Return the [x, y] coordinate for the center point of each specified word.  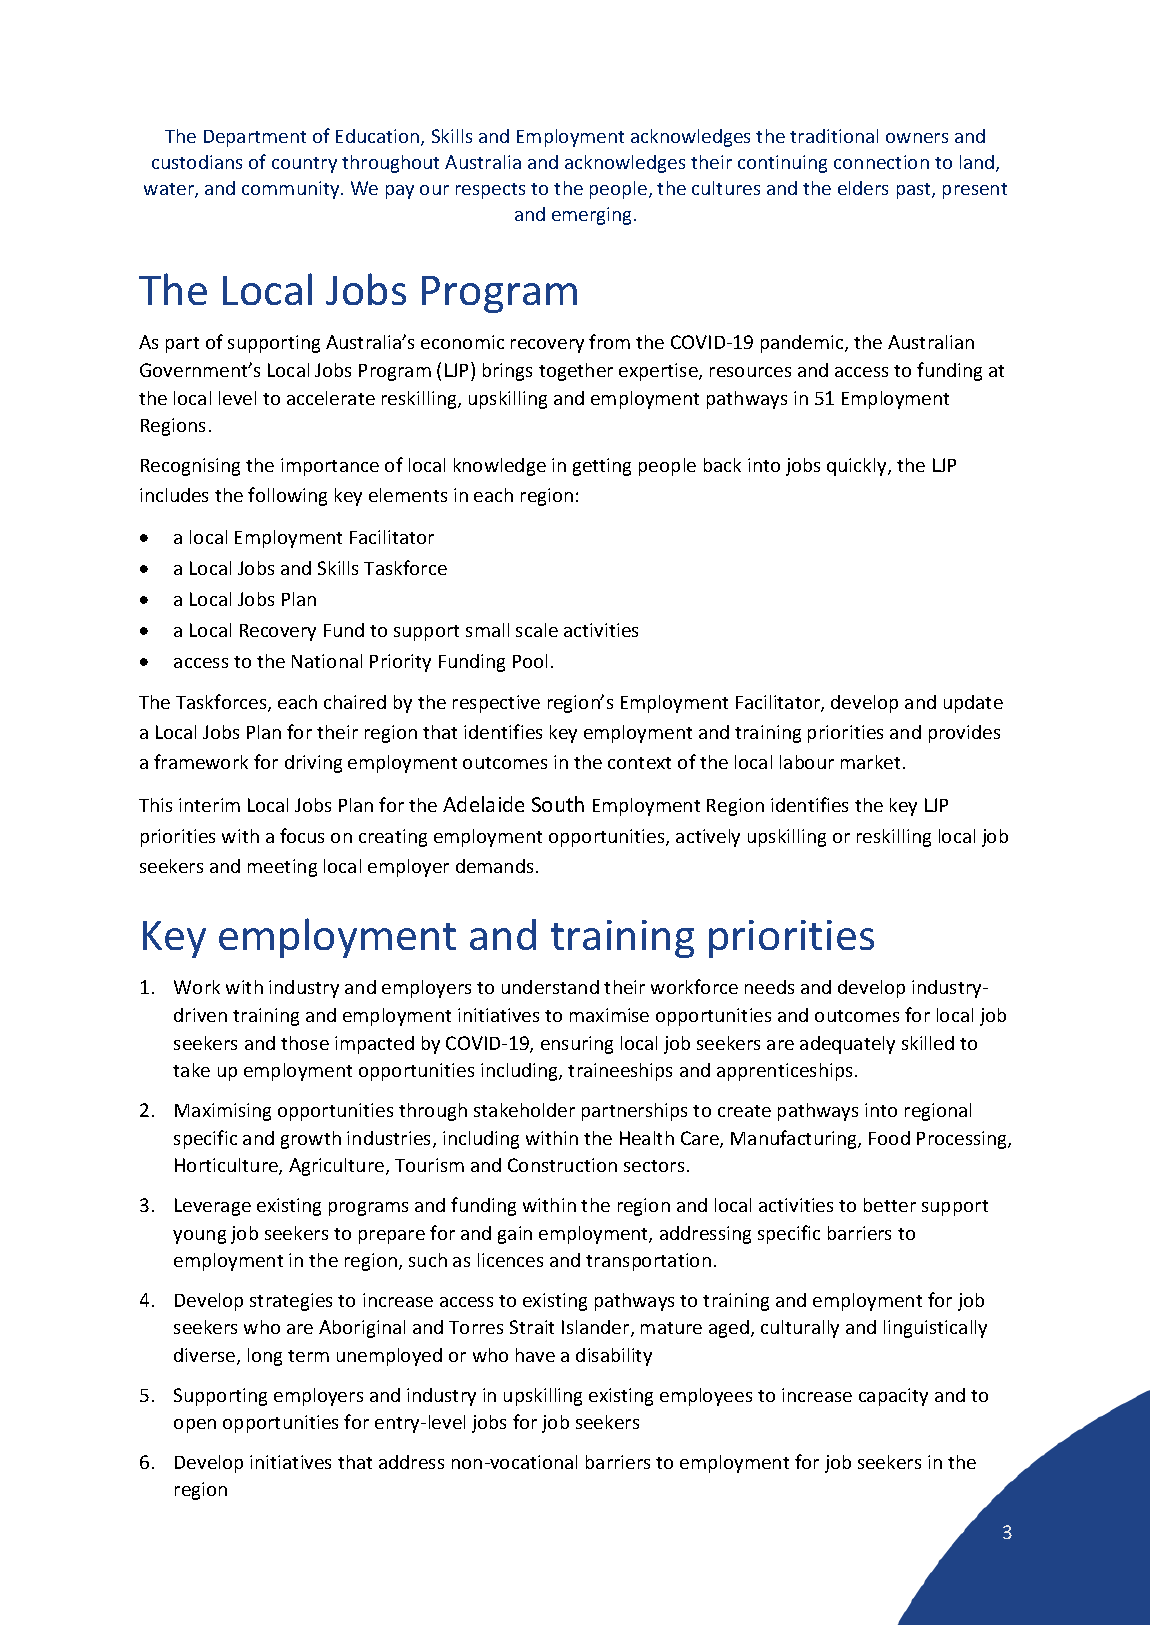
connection [881, 162]
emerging [593, 216]
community [292, 190]
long [265, 1357]
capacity [893, 1397]
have [535, 1355]
